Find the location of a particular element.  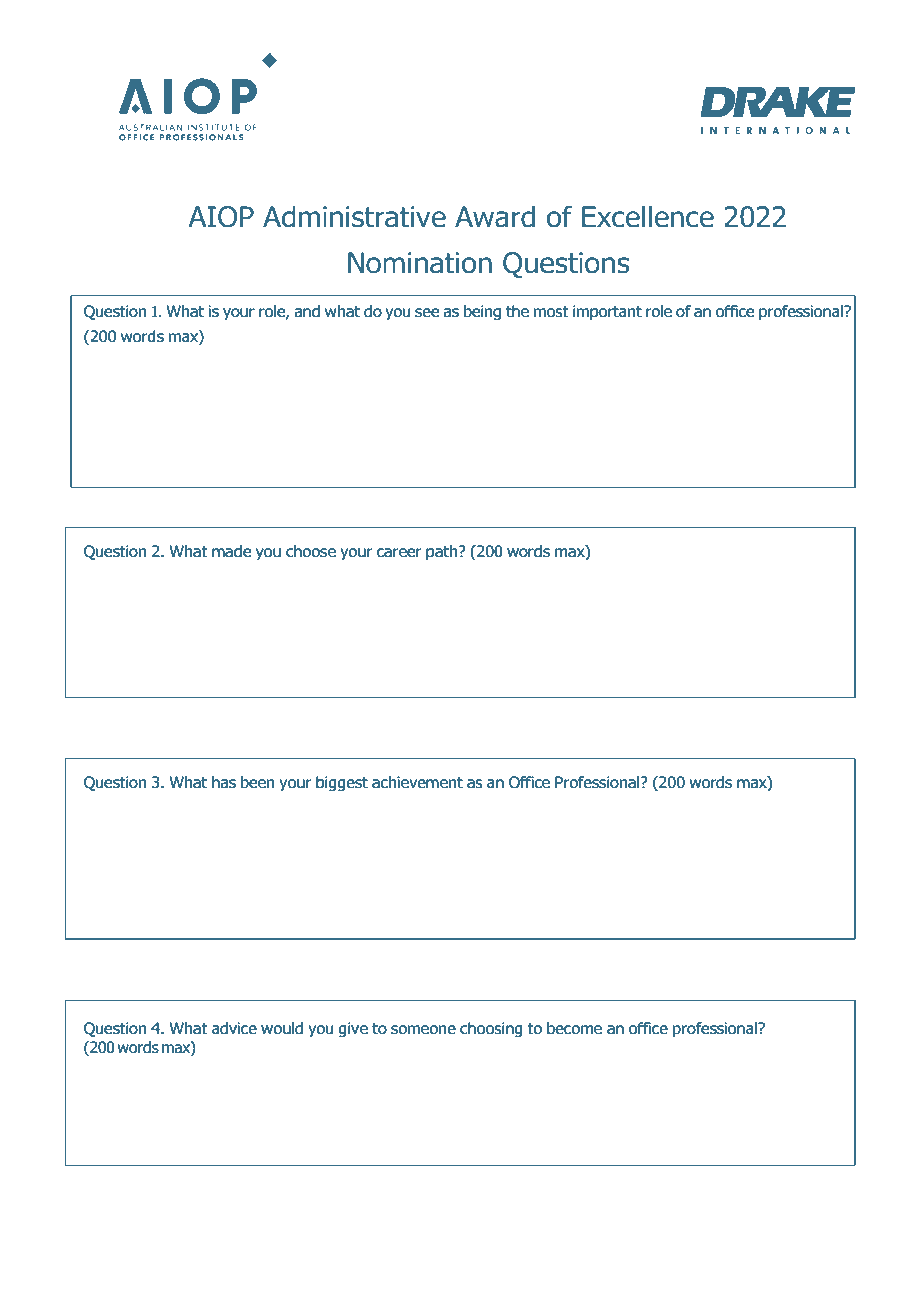

Excellence is located at coordinates (648, 216).
